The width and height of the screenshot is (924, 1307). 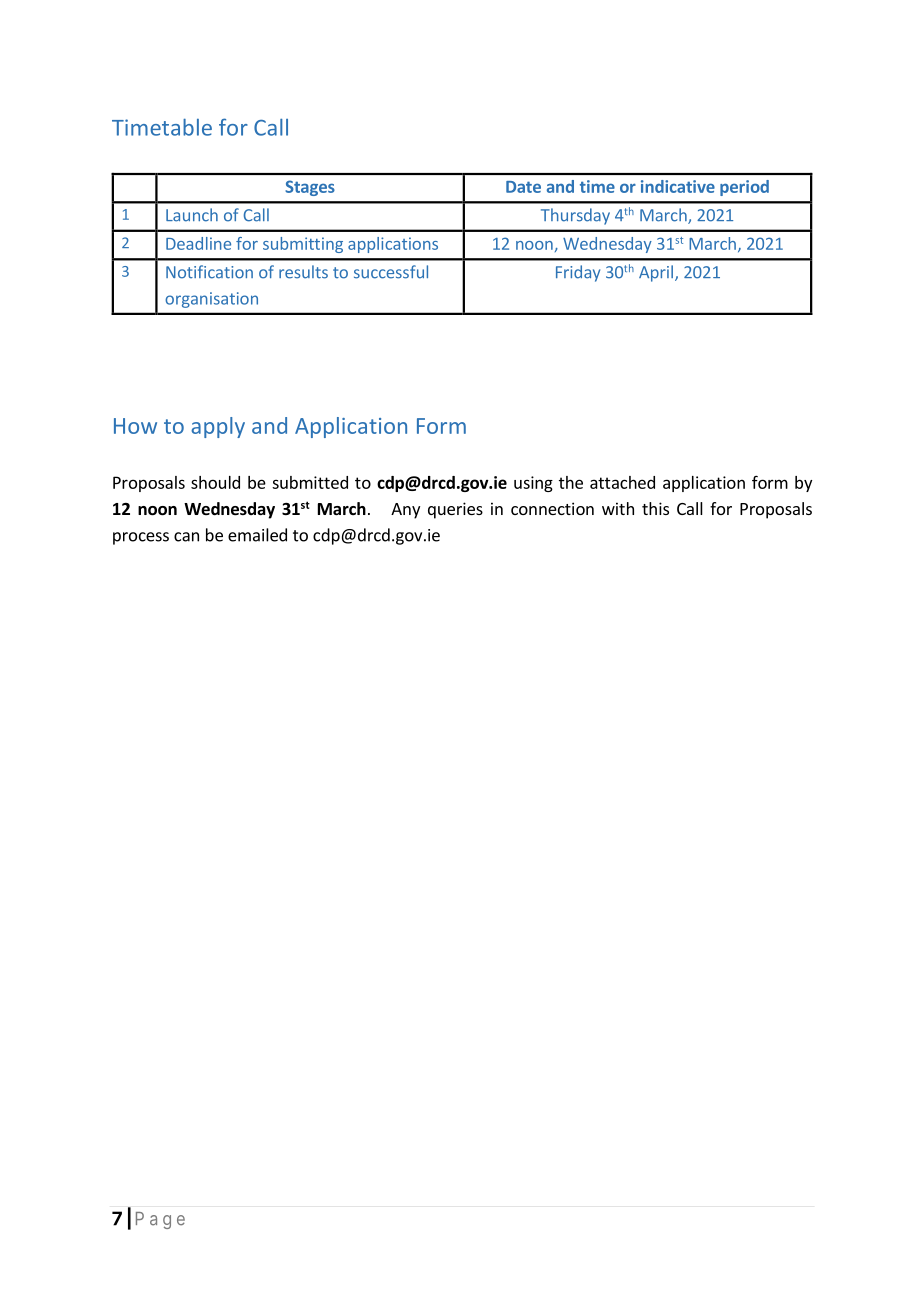 I want to click on Notification, so click(x=209, y=272).
